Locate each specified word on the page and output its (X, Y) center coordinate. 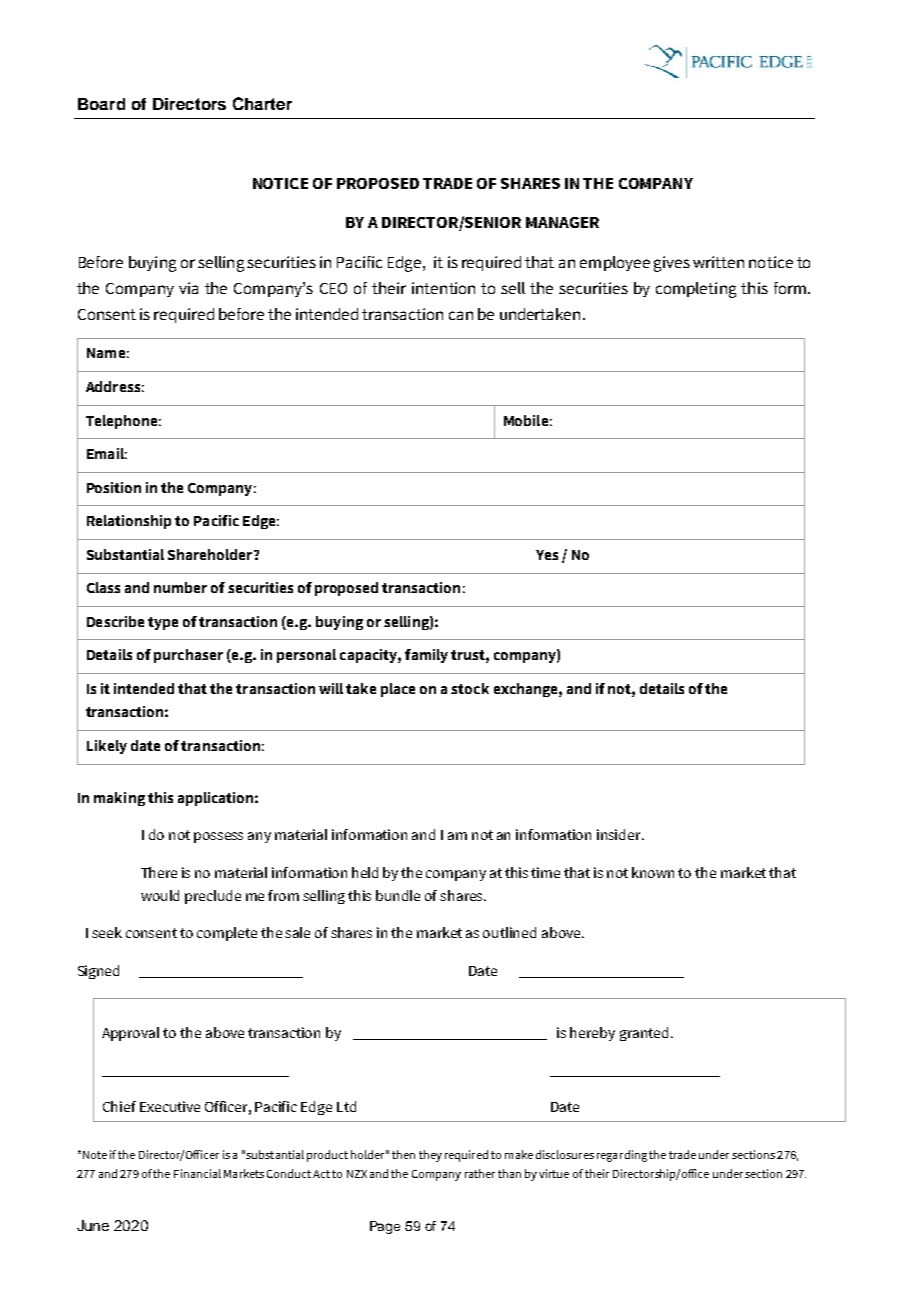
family (426, 656)
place (398, 690)
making (119, 799)
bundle (398, 895)
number (180, 587)
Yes (547, 555)
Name (106, 353)
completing (696, 290)
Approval (130, 1034)
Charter (262, 103)
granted (644, 1034)
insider (620, 834)
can (461, 315)
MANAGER (562, 222)
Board (101, 104)
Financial (197, 1173)
